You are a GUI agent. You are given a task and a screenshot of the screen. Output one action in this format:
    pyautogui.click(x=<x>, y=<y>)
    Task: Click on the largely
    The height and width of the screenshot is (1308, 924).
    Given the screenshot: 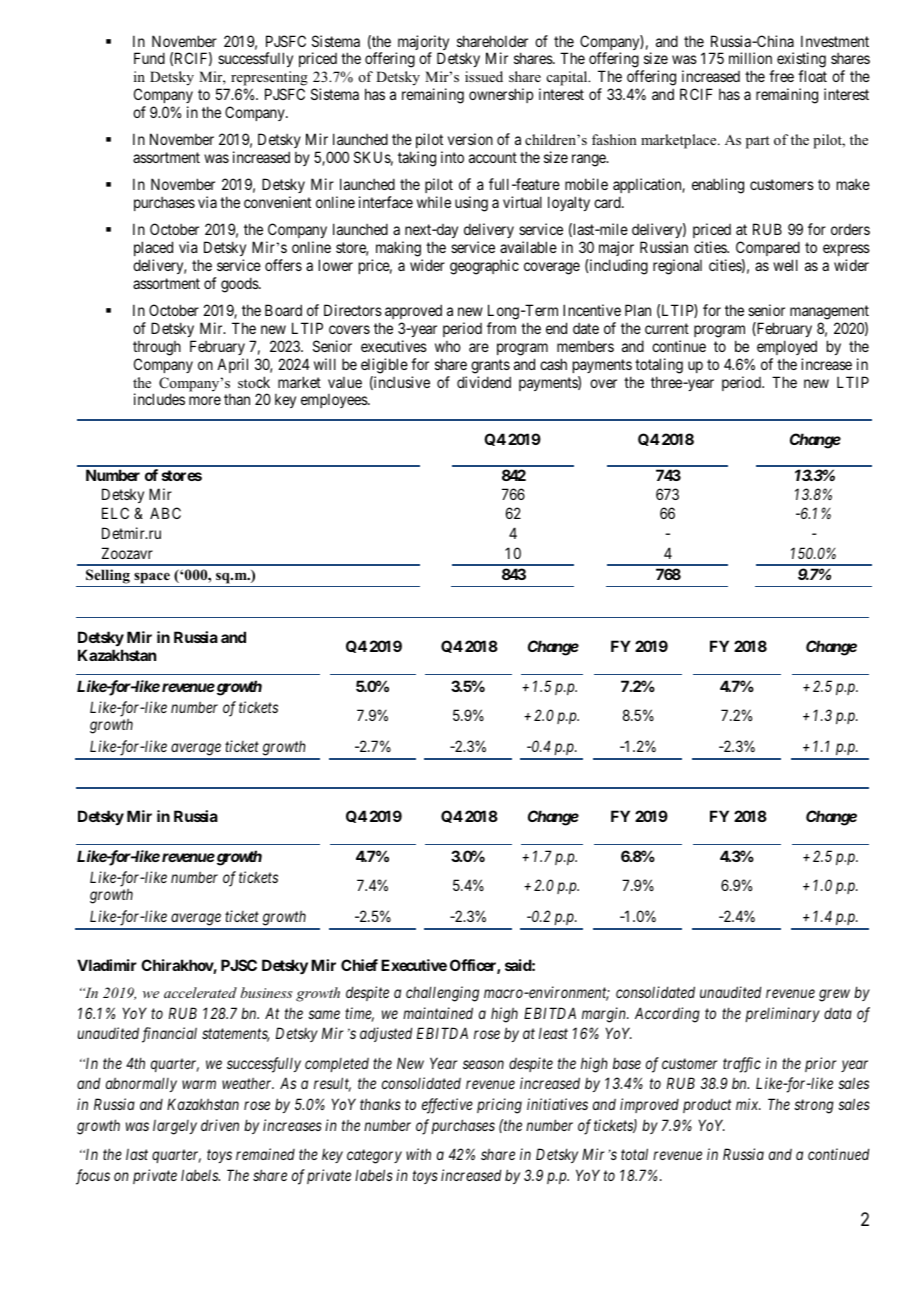 What is the action you would take?
    pyautogui.click(x=175, y=1127)
